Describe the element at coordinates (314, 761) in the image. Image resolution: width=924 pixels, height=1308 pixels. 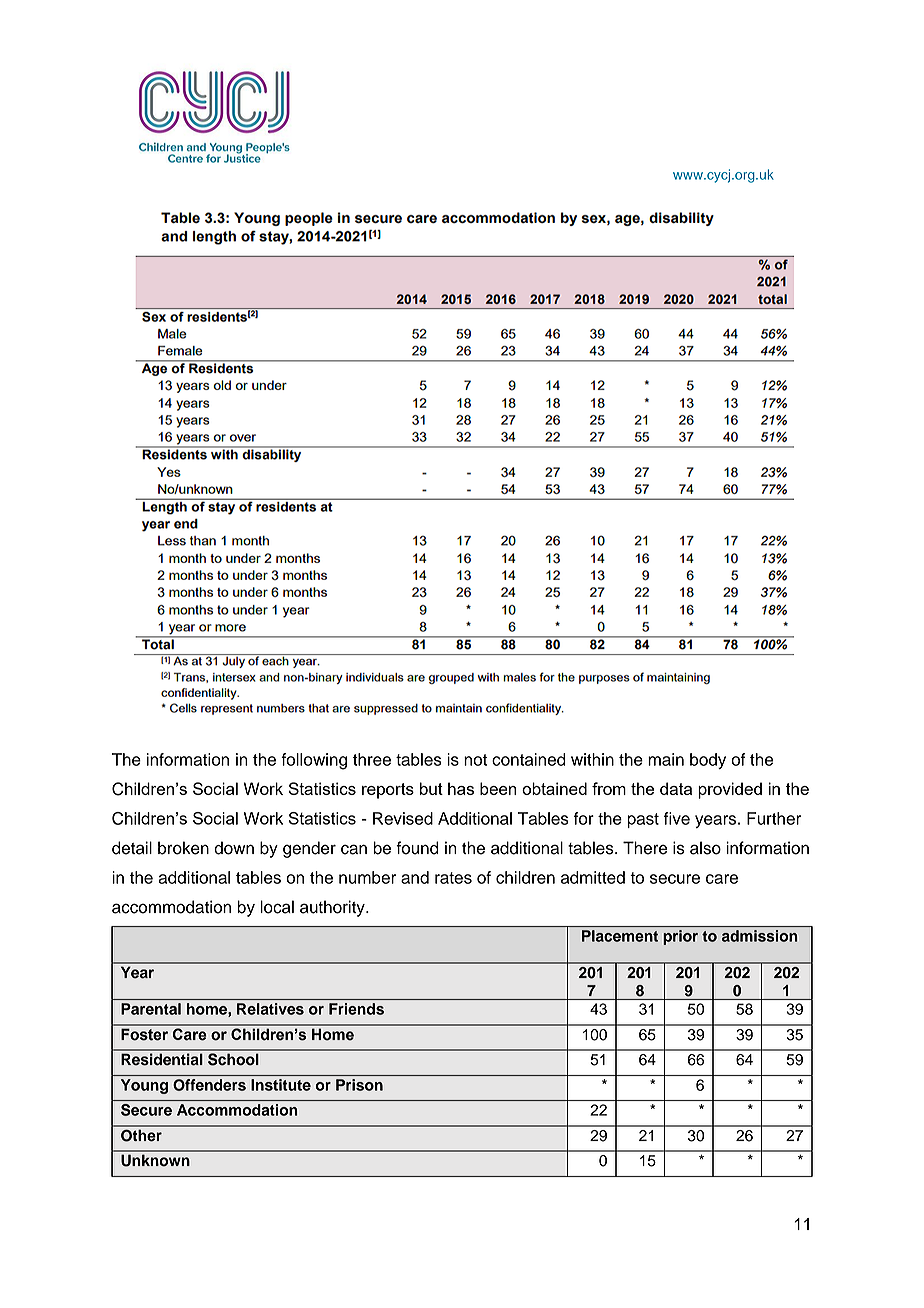
I see `following` at that location.
